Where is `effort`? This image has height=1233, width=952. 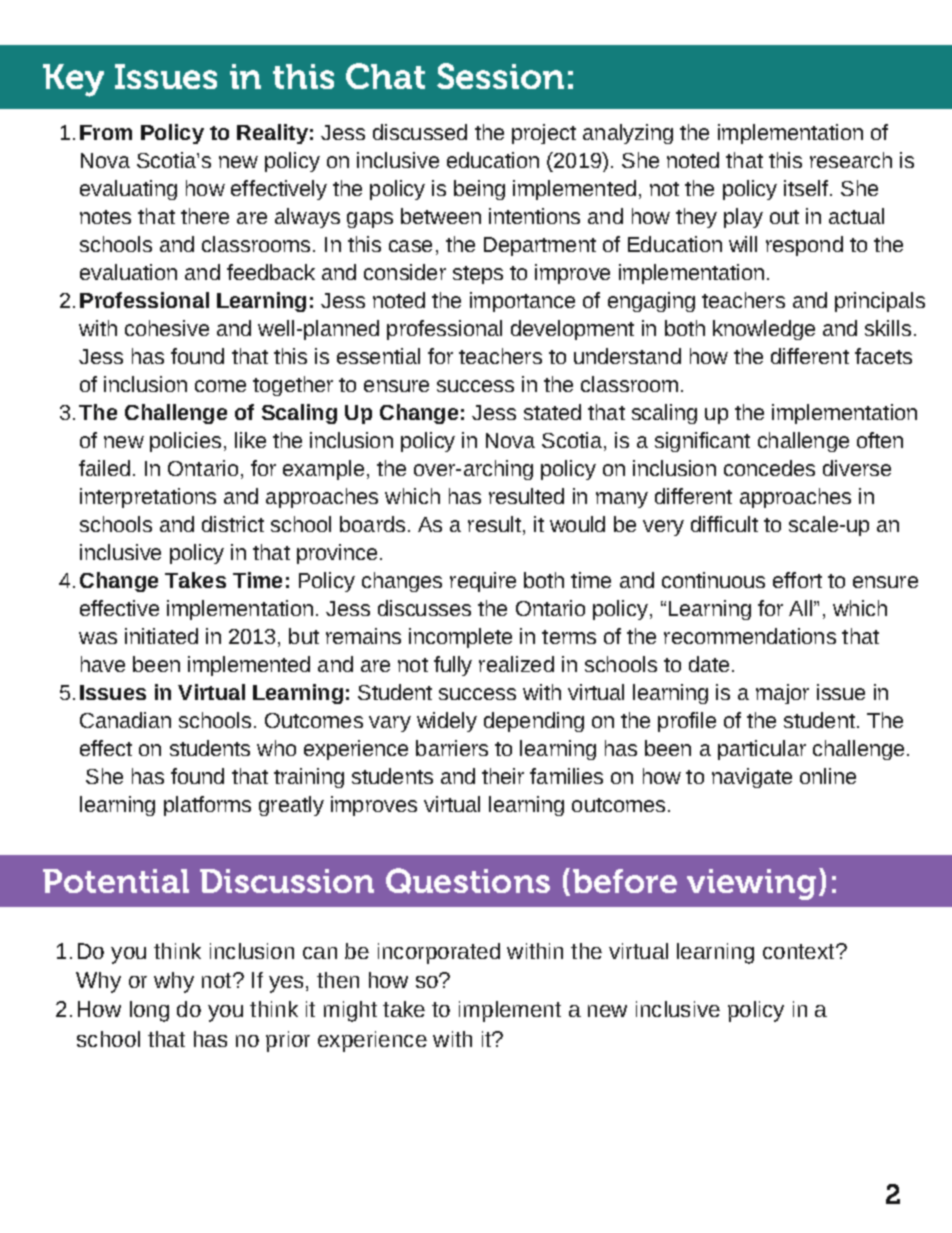 effort is located at coordinates (797, 580).
